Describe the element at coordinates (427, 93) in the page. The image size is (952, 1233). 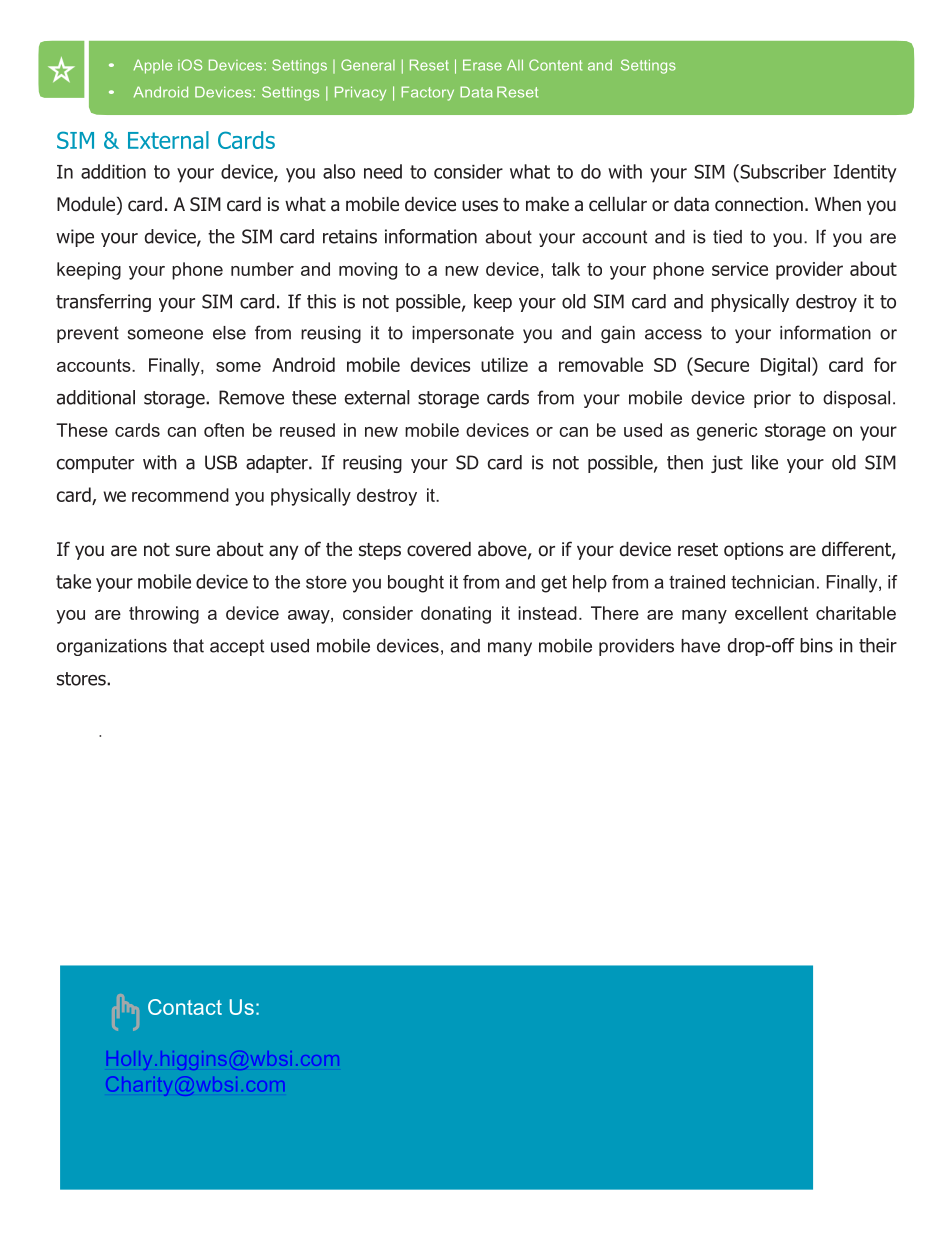
I see `Factory` at that location.
